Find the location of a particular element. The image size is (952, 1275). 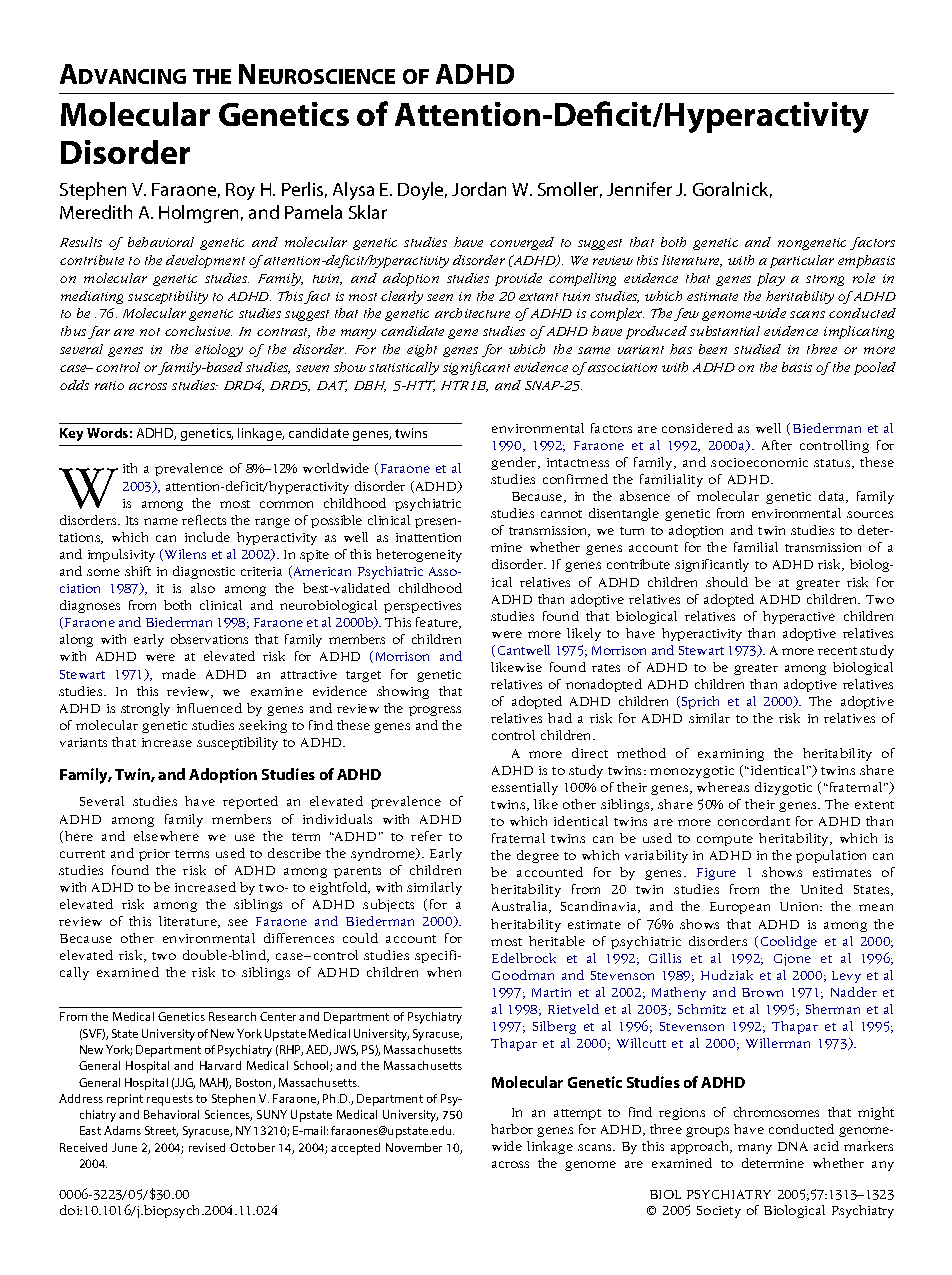

progress is located at coordinates (435, 711).
